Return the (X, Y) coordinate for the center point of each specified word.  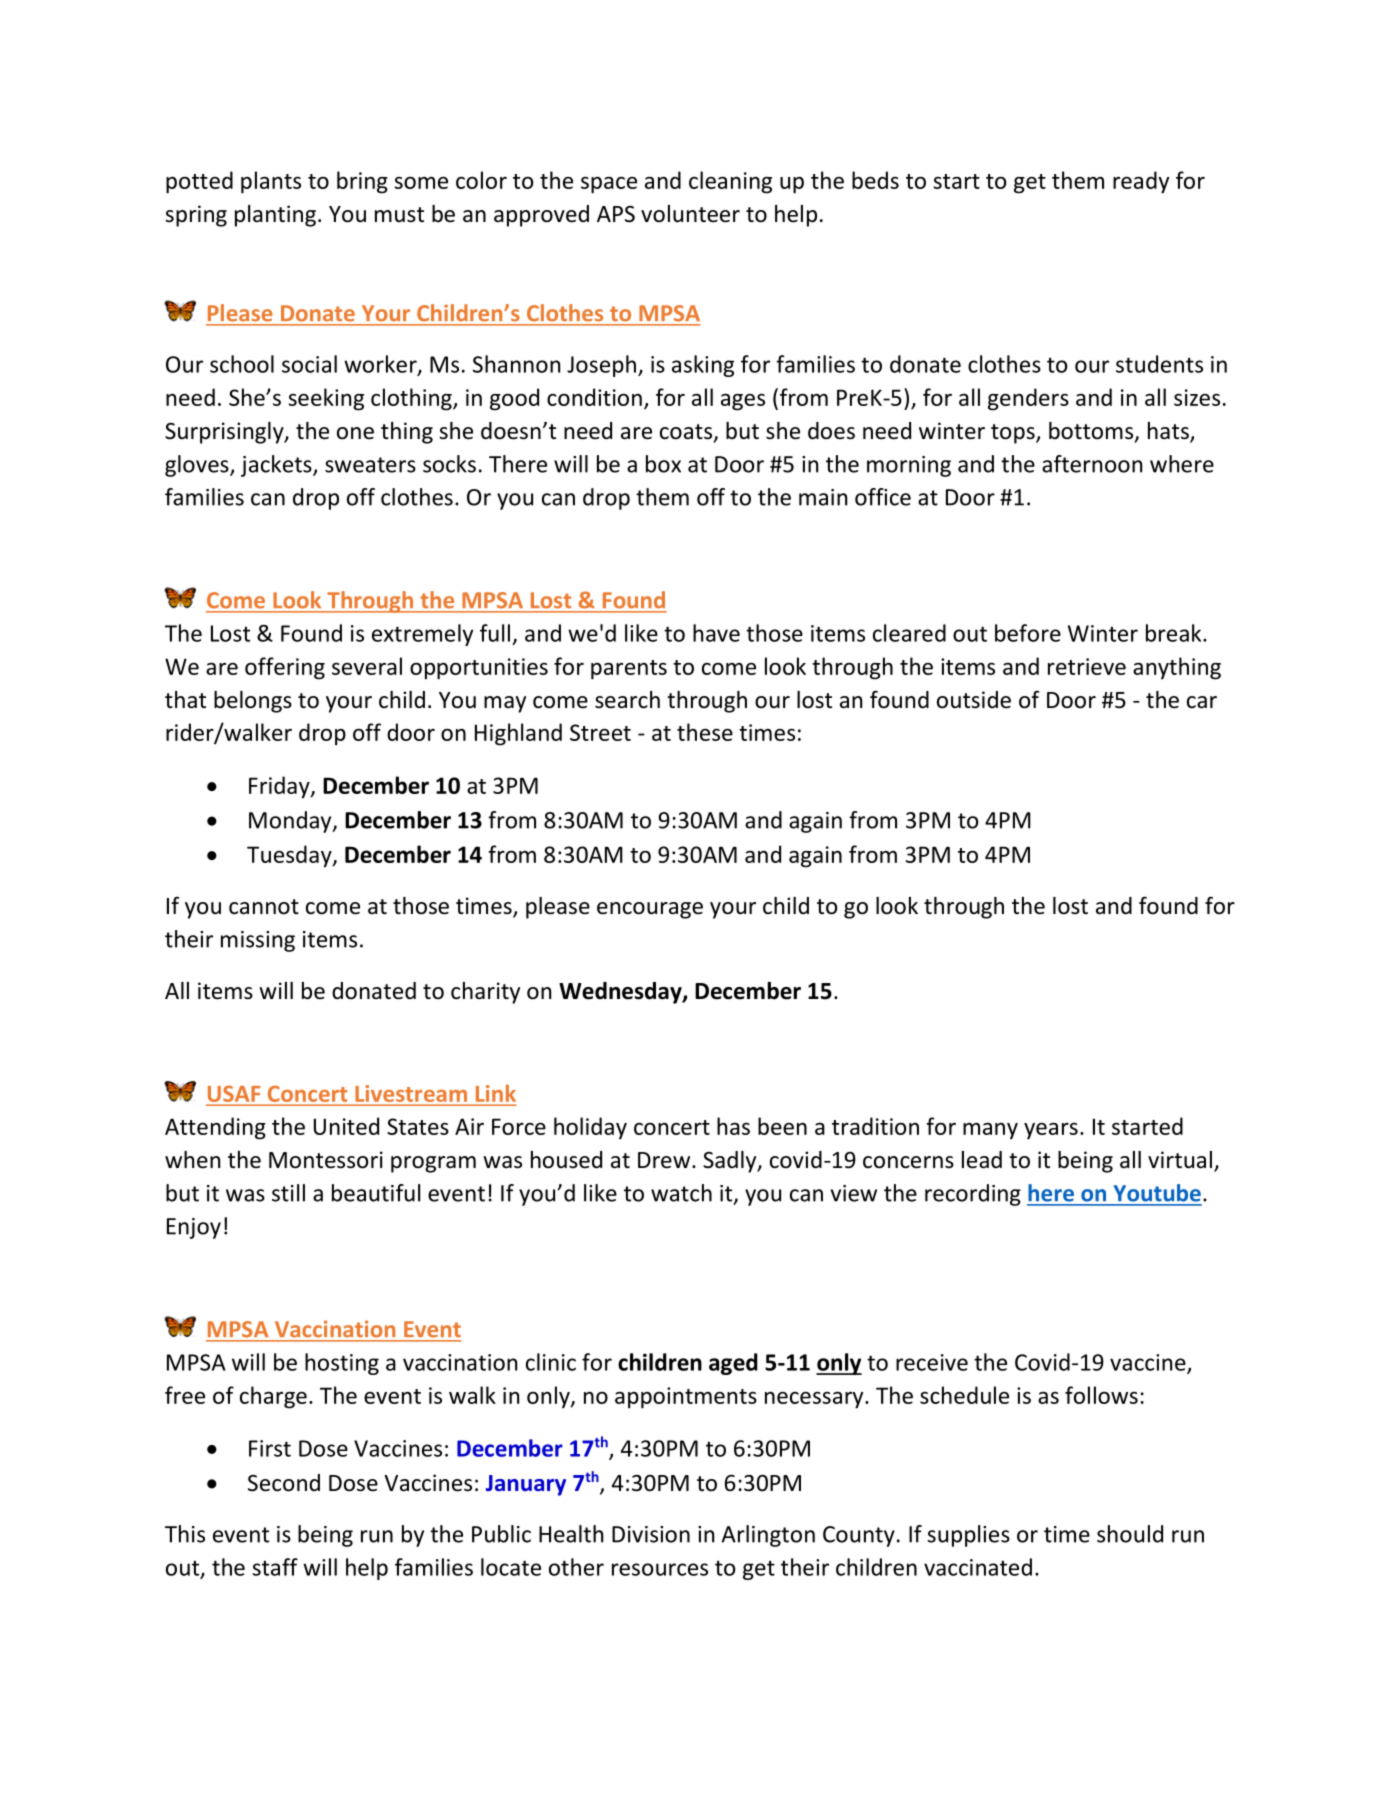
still (288, 1193)
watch (681, 1193)
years (1051, 1131)
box (663, 464)
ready (1141, 182)
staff (275, 1567)
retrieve (1087, 666)
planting (275, 216)
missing (258, 941)
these (705, 732)
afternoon (1092, 464)
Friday (280, 787)
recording (973, 1195)
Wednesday (621, 993)
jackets (277, 466)
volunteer (690, 214)
